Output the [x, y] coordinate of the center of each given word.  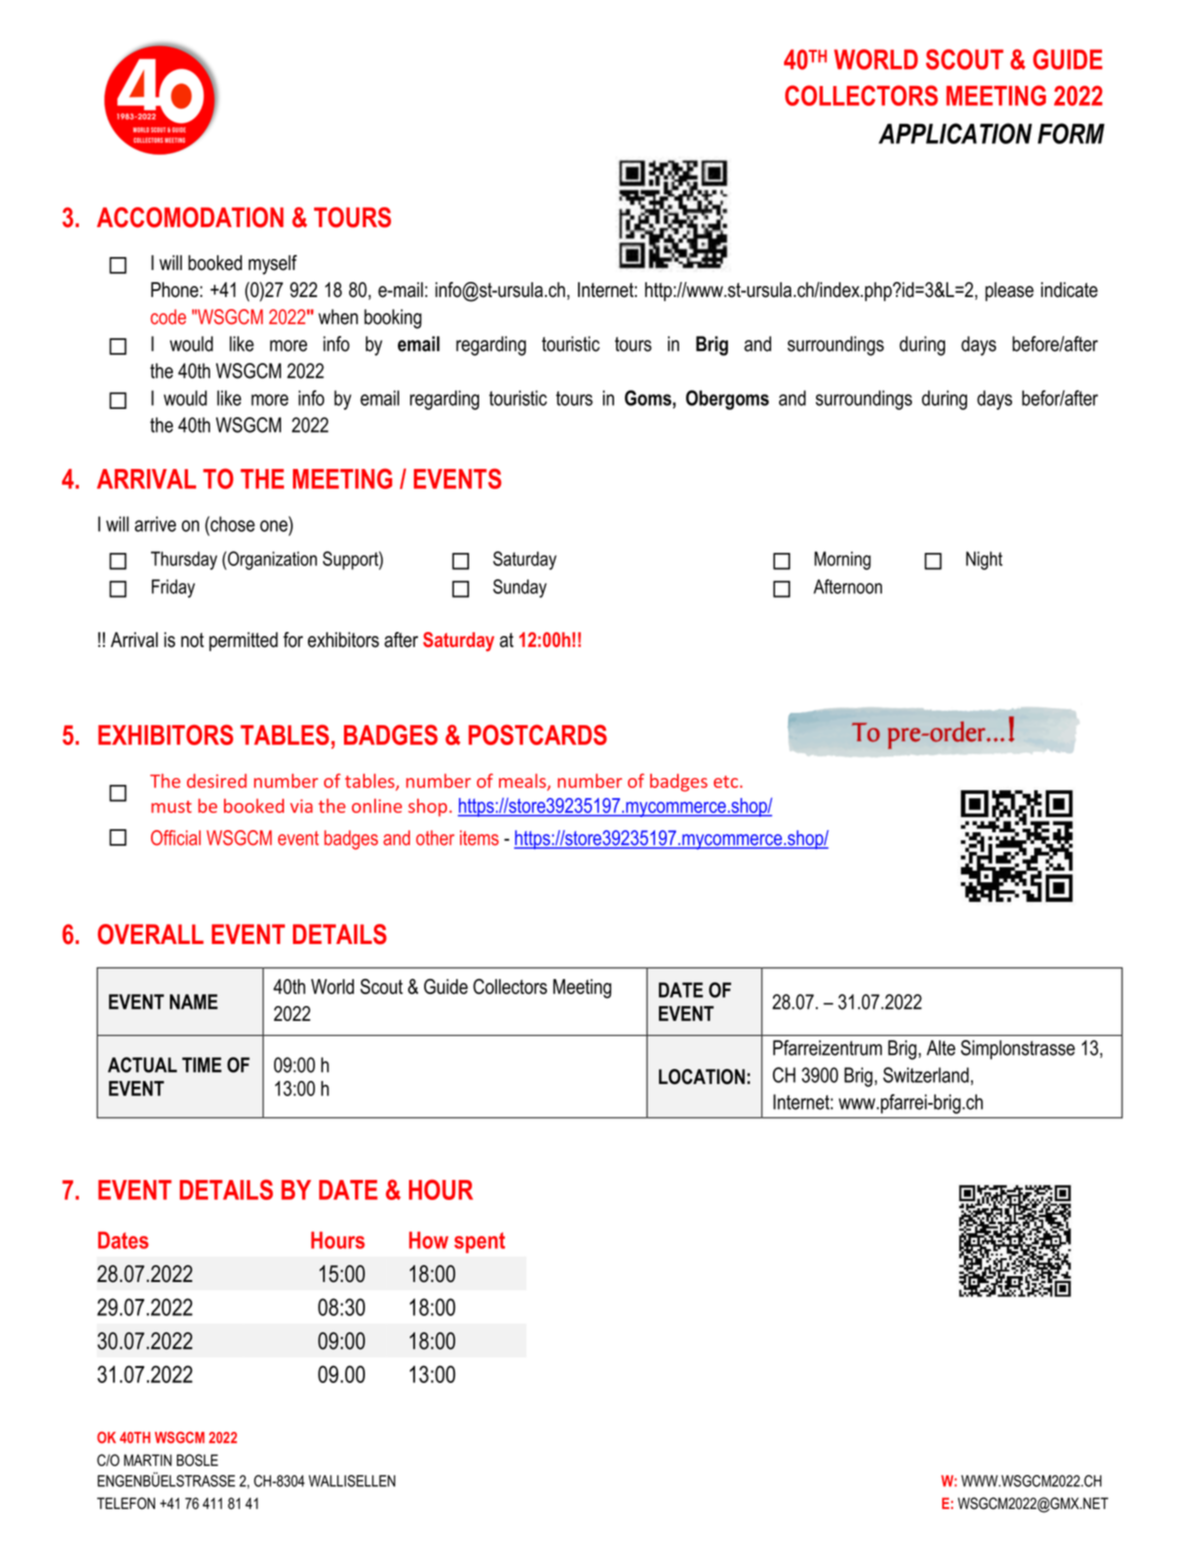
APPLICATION [955, 133]
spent [479, 1242]
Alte [941, 1048]
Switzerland [926, 1075]
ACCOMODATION [190, 217]
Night [984, 560]
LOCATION [702, 1077]
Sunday [520, 588]
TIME [202, 1065]
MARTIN [148, 1460]
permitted [243, 641]
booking [393, 319]
